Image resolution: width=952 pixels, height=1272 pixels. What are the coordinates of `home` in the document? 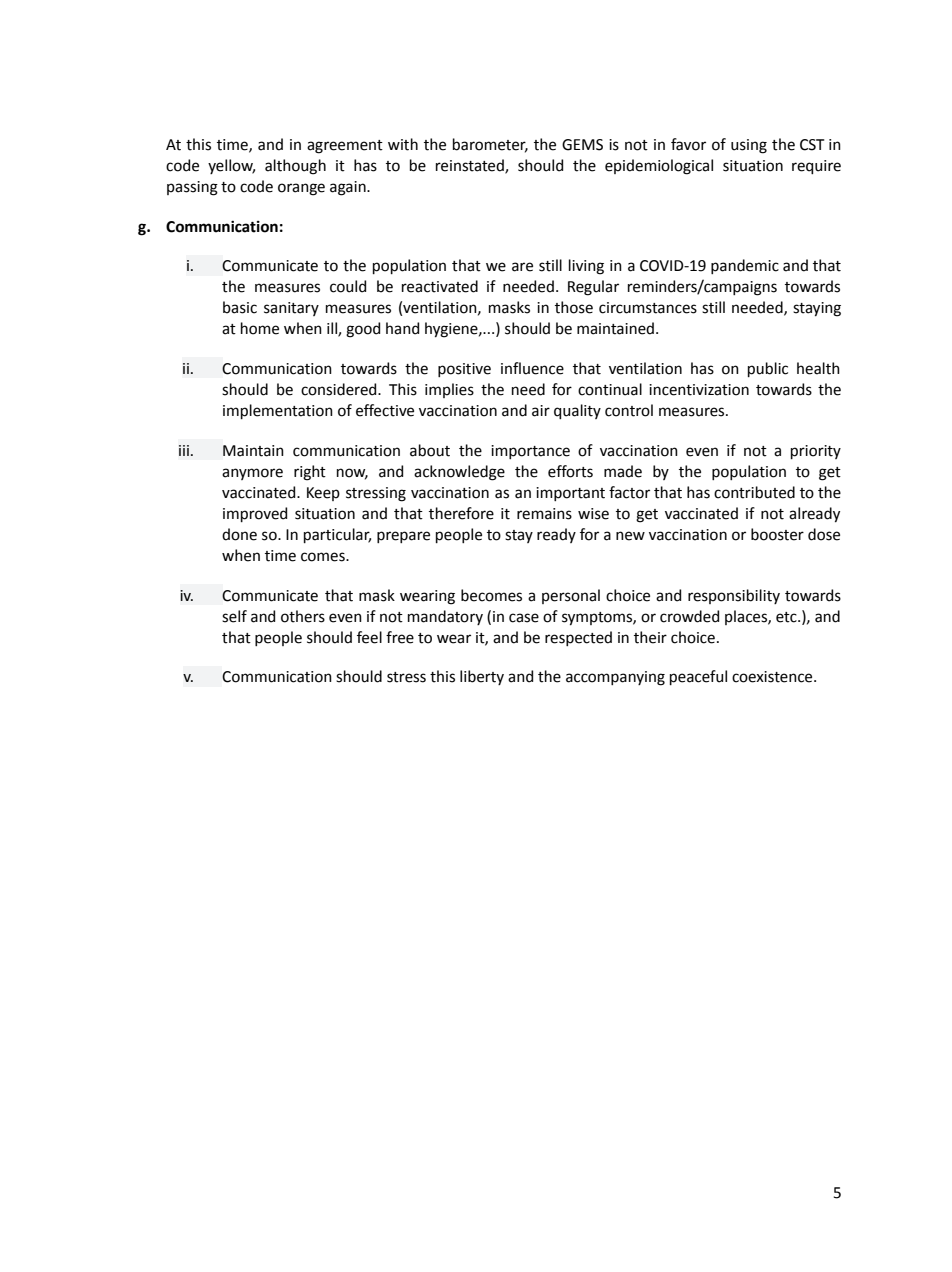 It's located at (260, 328).
